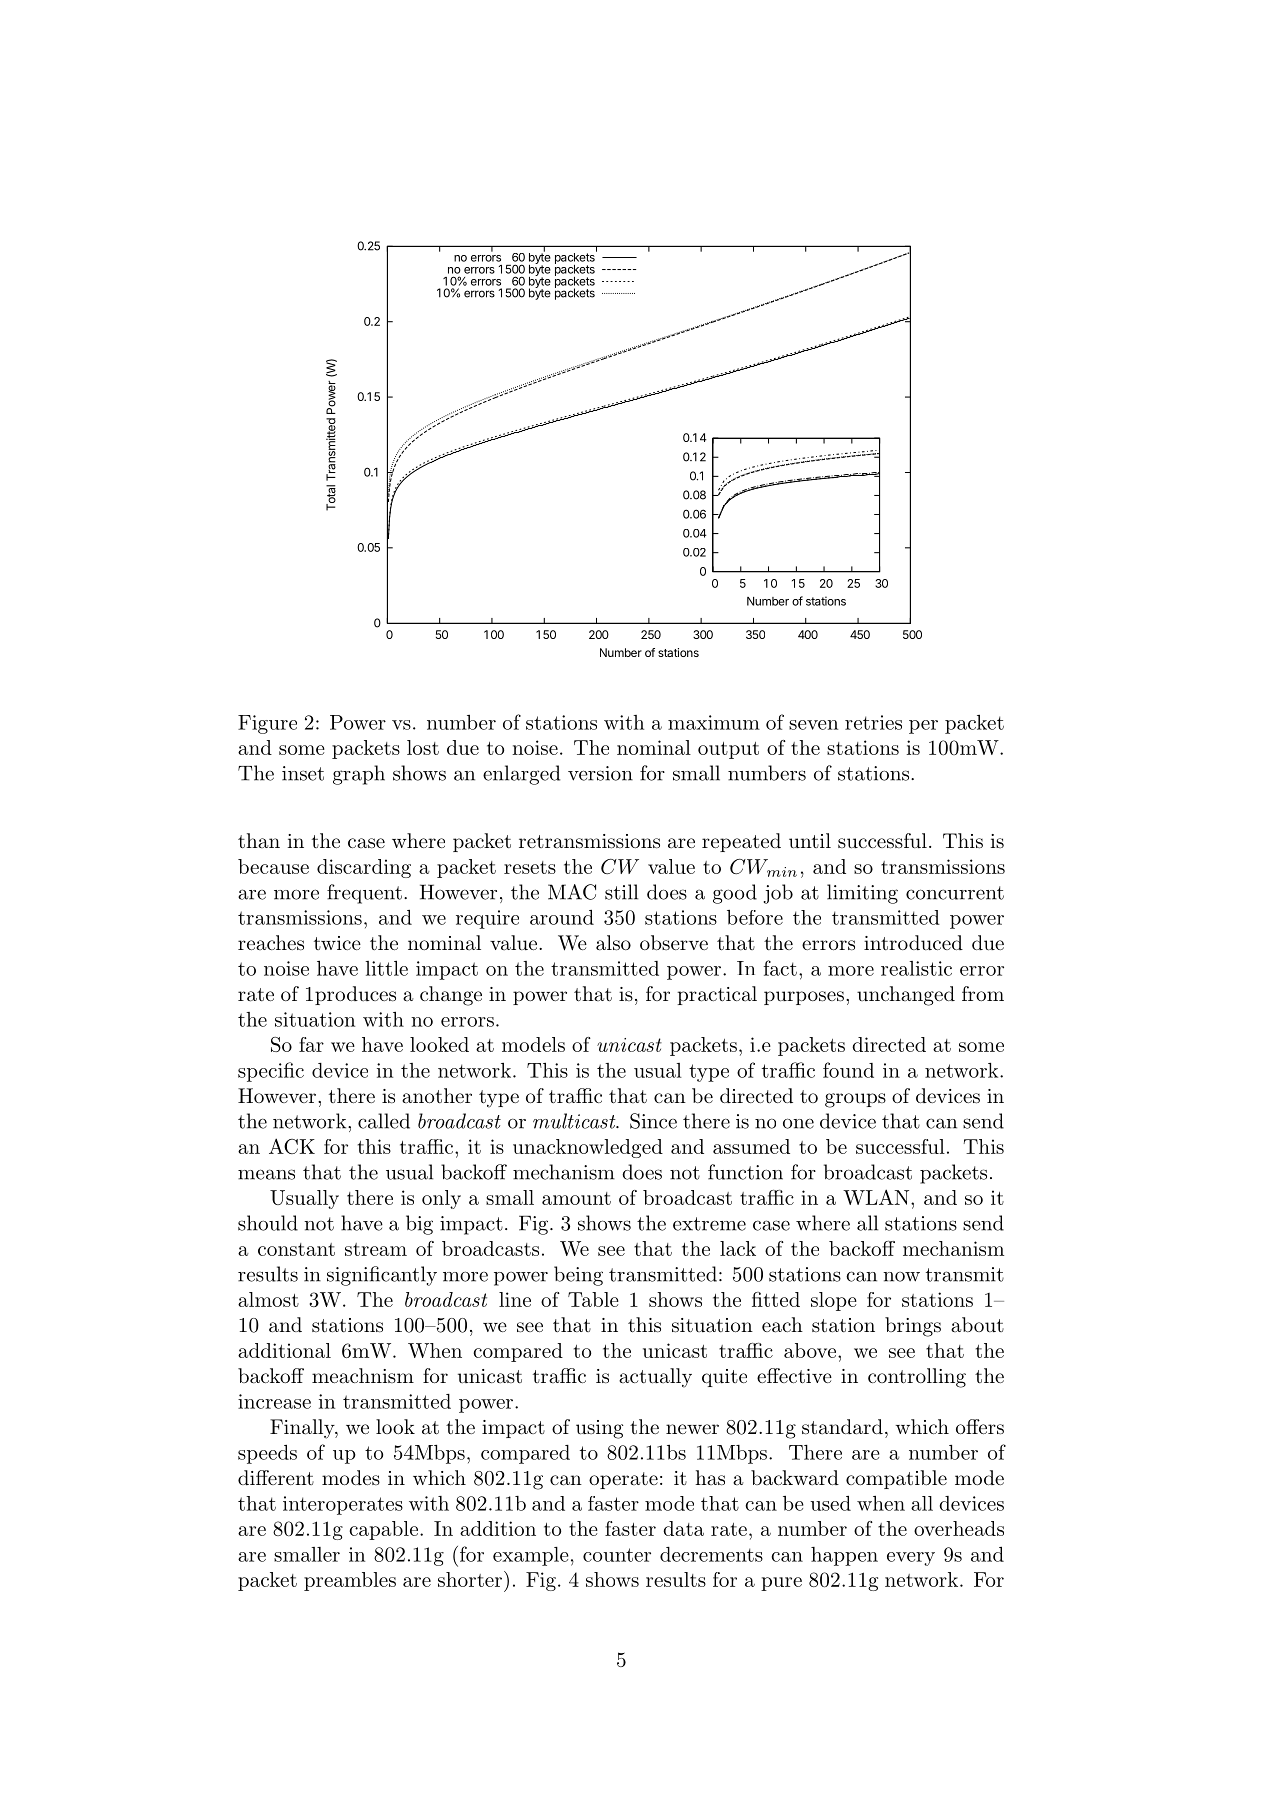 The width and height of the page is (1268, 1794). What do you see at coordinates (274, 1401) in the page?
I see `increase` at bounding box center [274, 1401].
